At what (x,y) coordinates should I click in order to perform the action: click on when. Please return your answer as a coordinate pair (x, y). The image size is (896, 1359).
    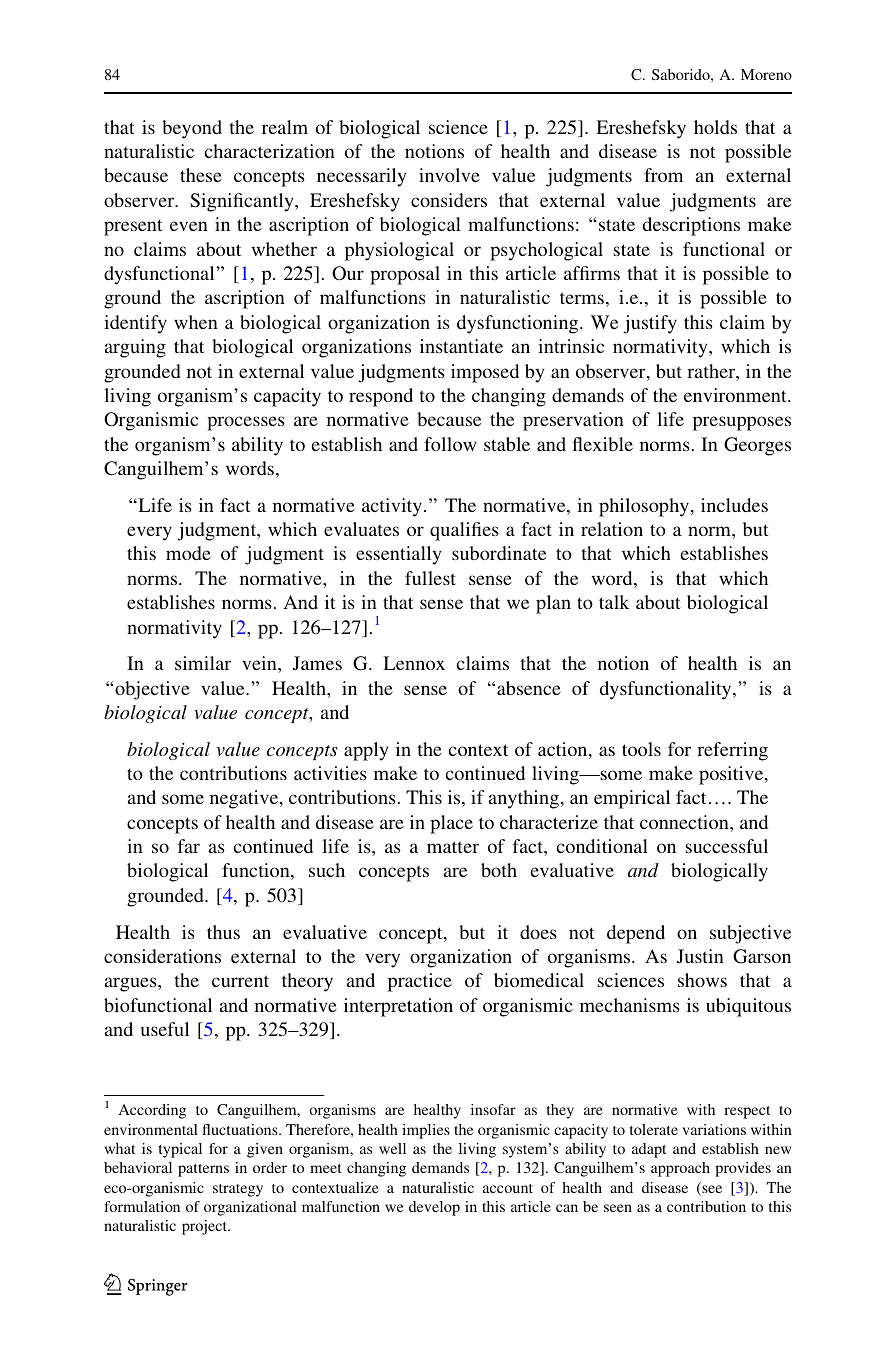
    Looking at the image, I should click on (196, 322).
